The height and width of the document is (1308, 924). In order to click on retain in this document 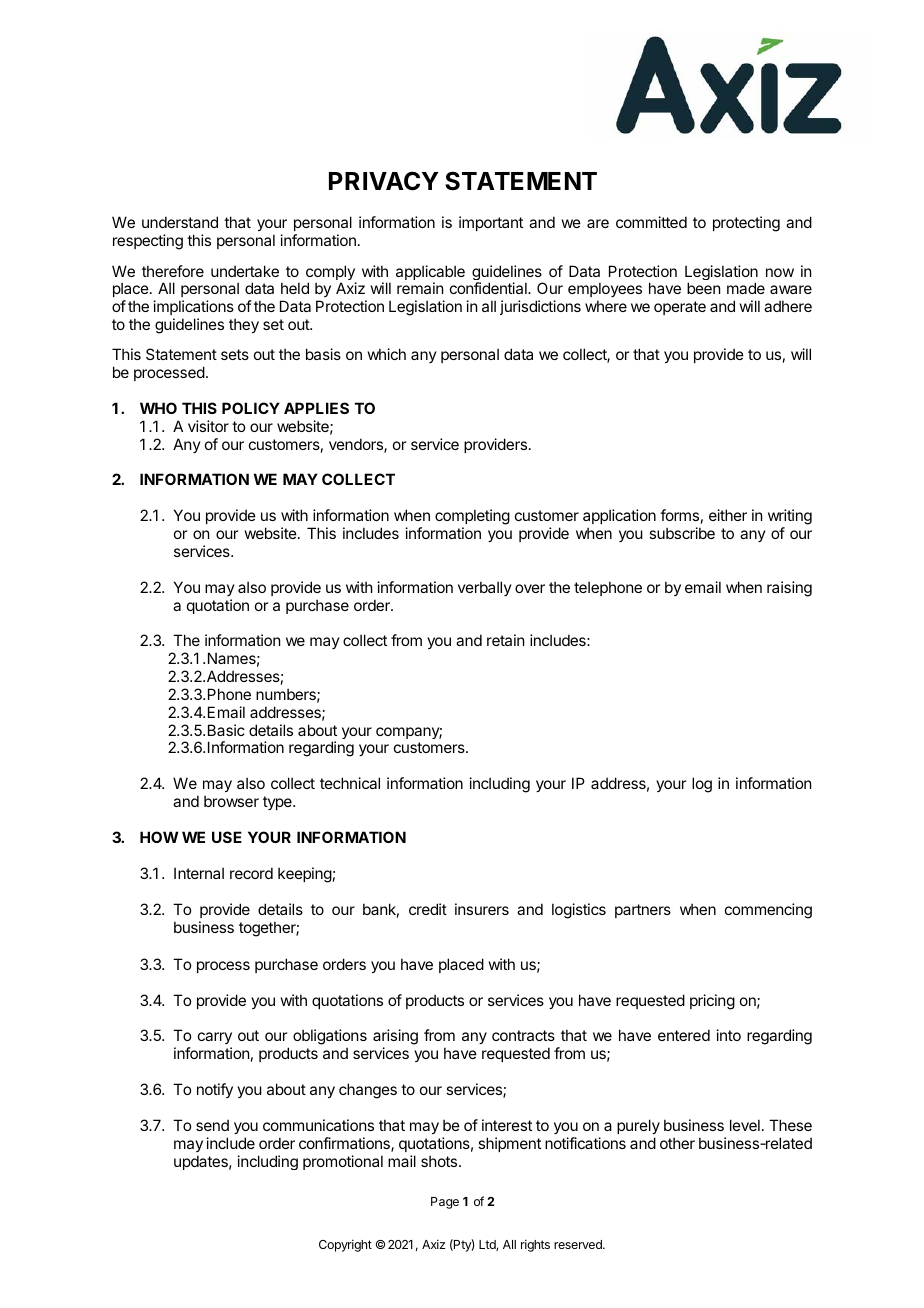, I will do `click(505, 640)`.
